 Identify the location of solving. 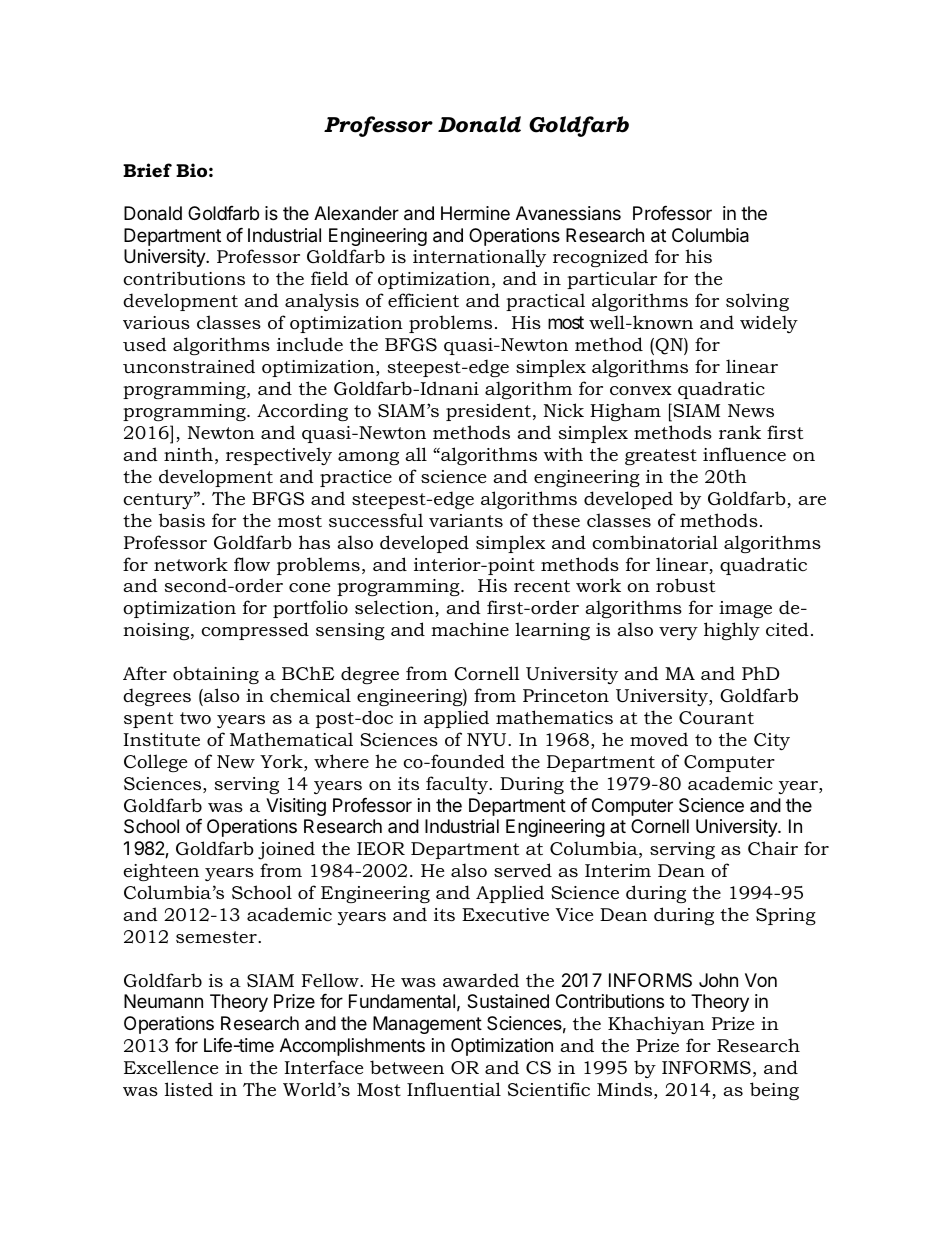
(757, 302).
